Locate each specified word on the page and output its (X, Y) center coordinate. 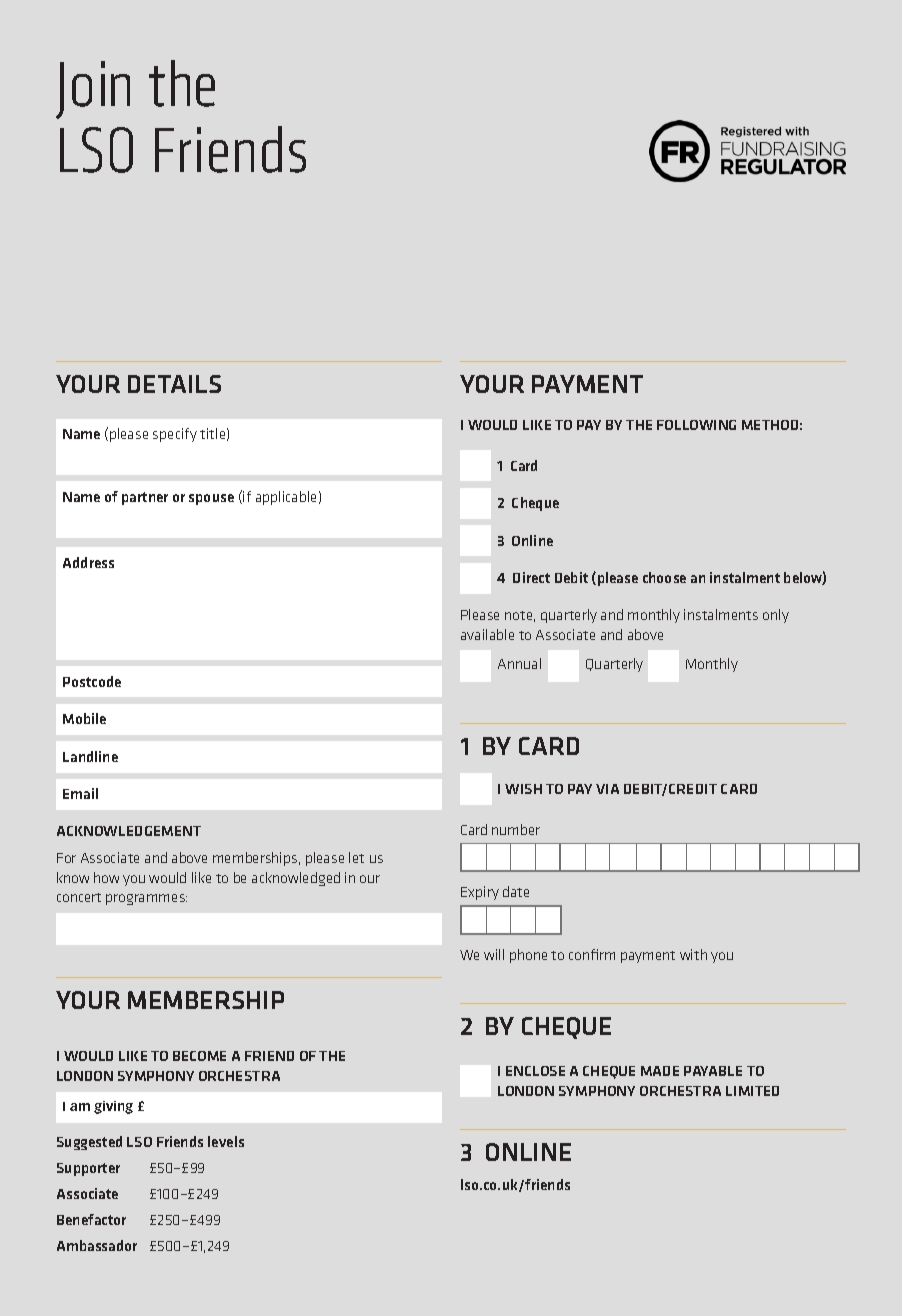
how (106, 877)
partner (145, 498)
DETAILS (174, 384)
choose (664, 577)
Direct (531, 577)
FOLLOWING (696, 425)
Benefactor (91, 1219)
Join (93, 90)
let (356, 857)
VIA (607, 789)
